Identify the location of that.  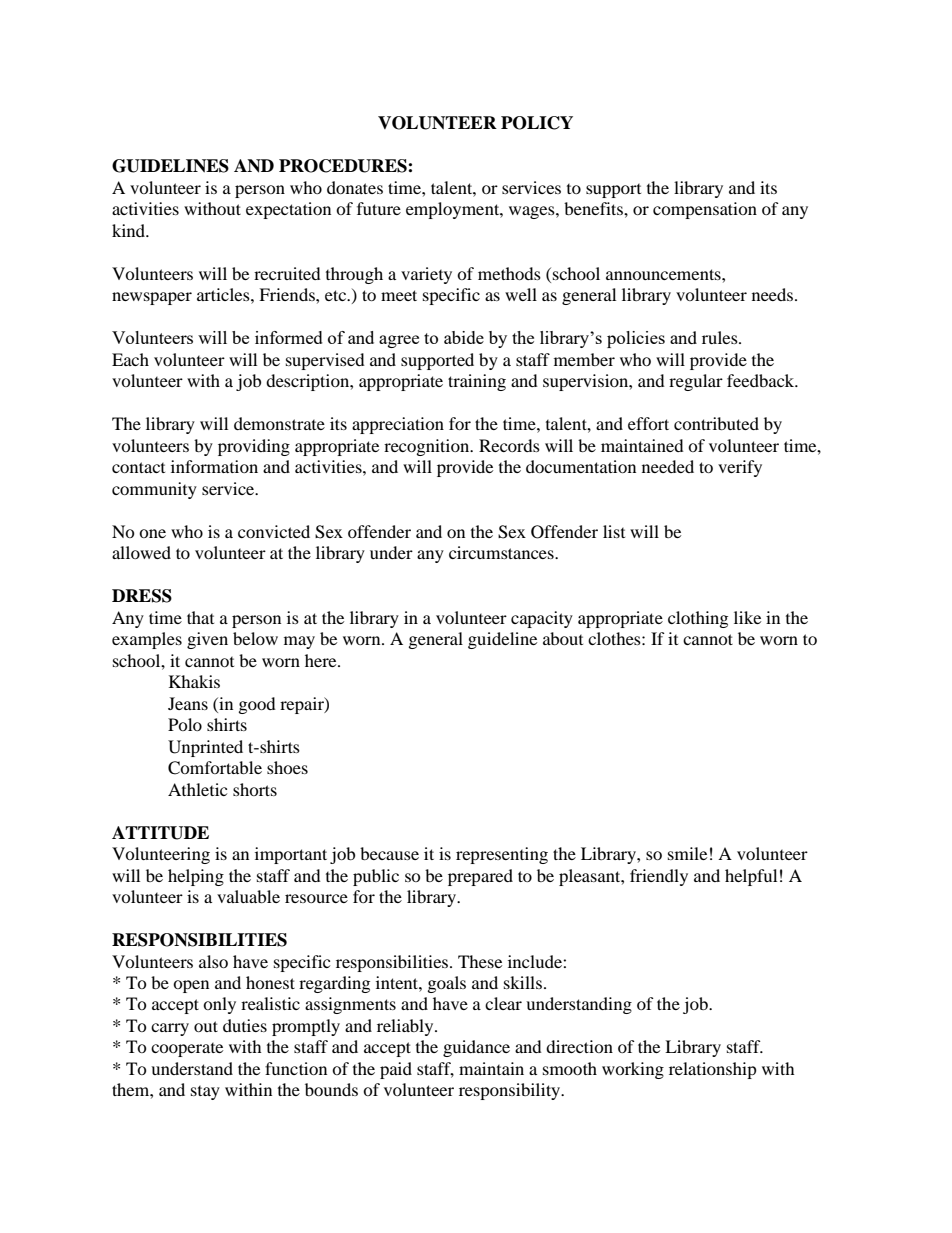
(200, 617).
